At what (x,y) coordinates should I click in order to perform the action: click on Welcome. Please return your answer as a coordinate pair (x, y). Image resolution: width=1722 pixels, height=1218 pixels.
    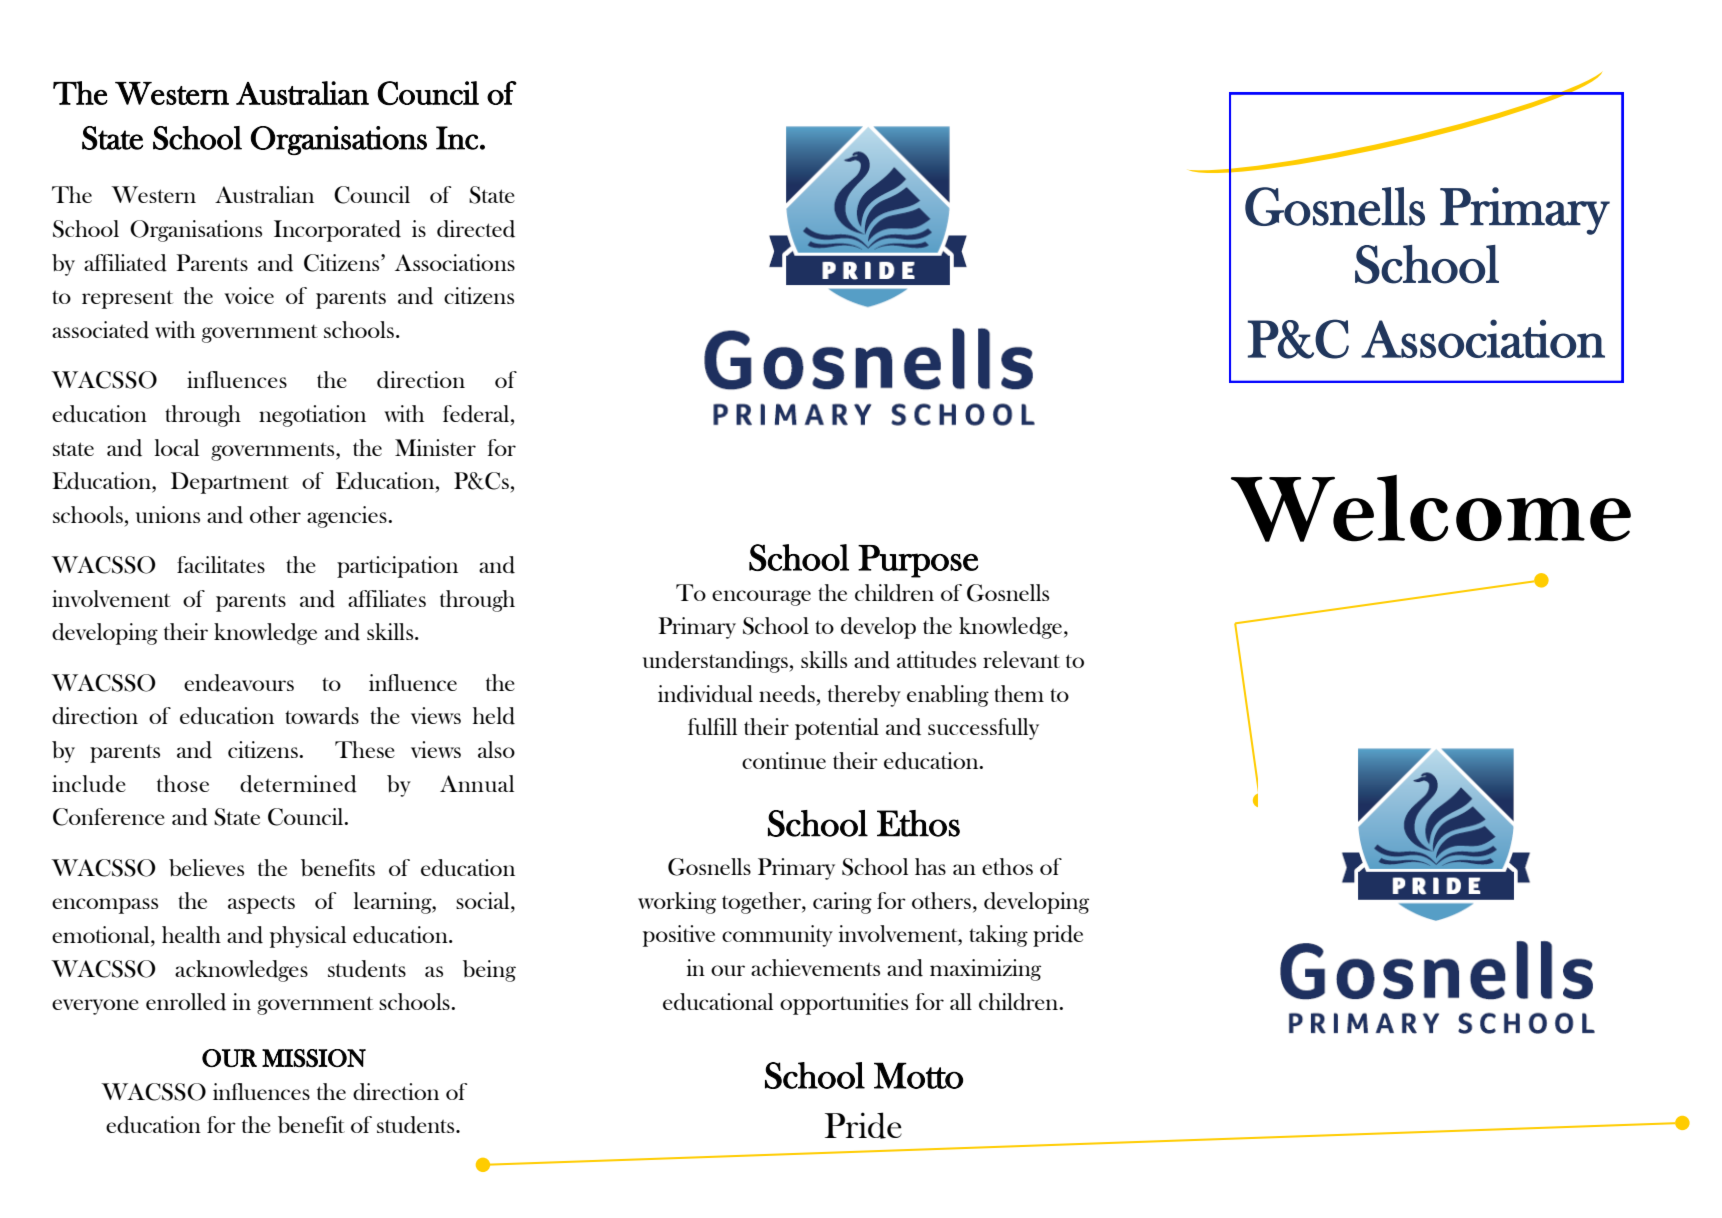
    Looking at the image, I should click on (1431, 508).
